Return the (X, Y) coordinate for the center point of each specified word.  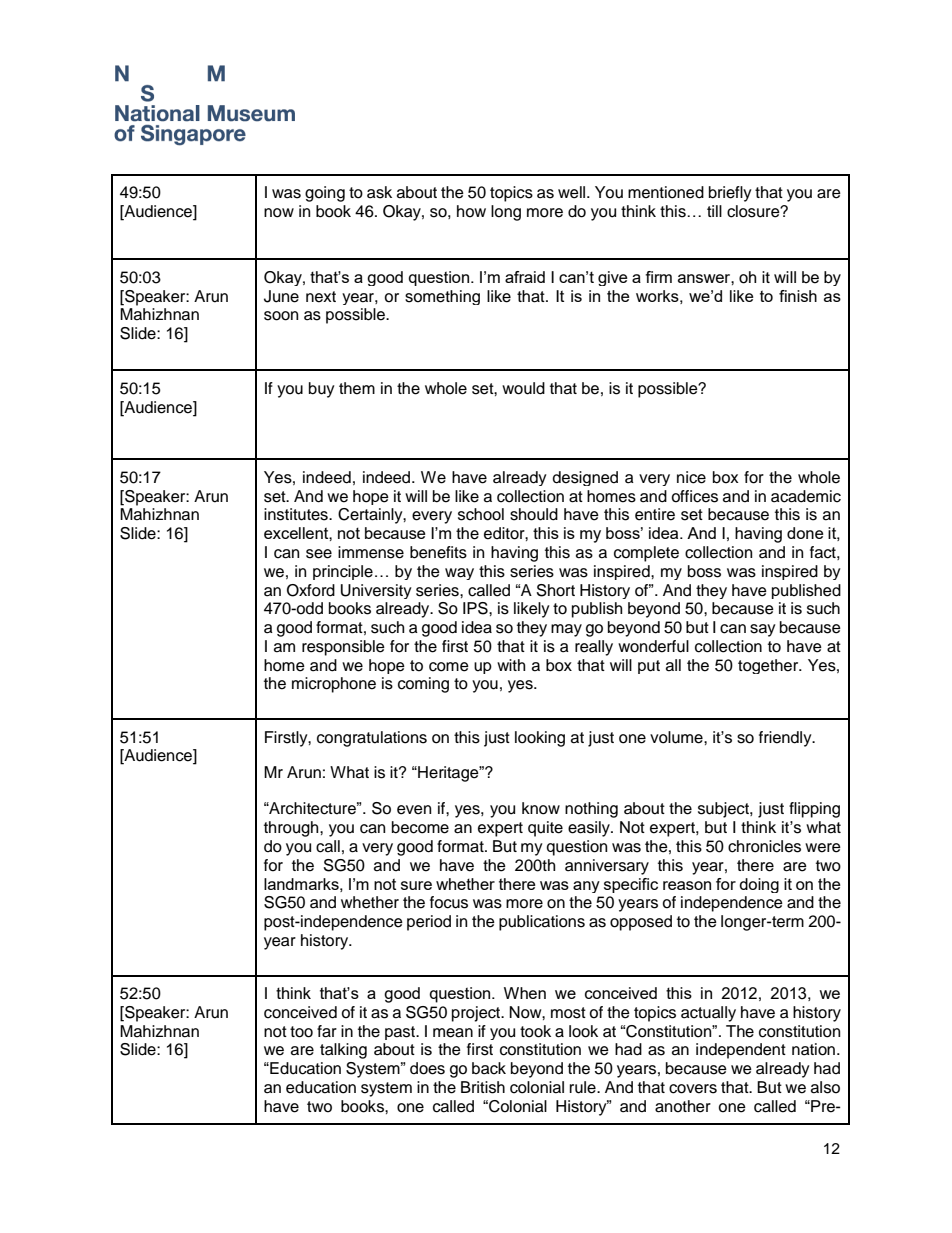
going (325, 194)
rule (584, 1087)
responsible (343, 648)
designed (585, 478)
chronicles (764, 846)
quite (545, 829)
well (573, 192)
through (292, 829)
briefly (730, 194)
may (566, 630)
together (769, 666)
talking (343, 1051)
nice (691, 477)
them (357, 388)
